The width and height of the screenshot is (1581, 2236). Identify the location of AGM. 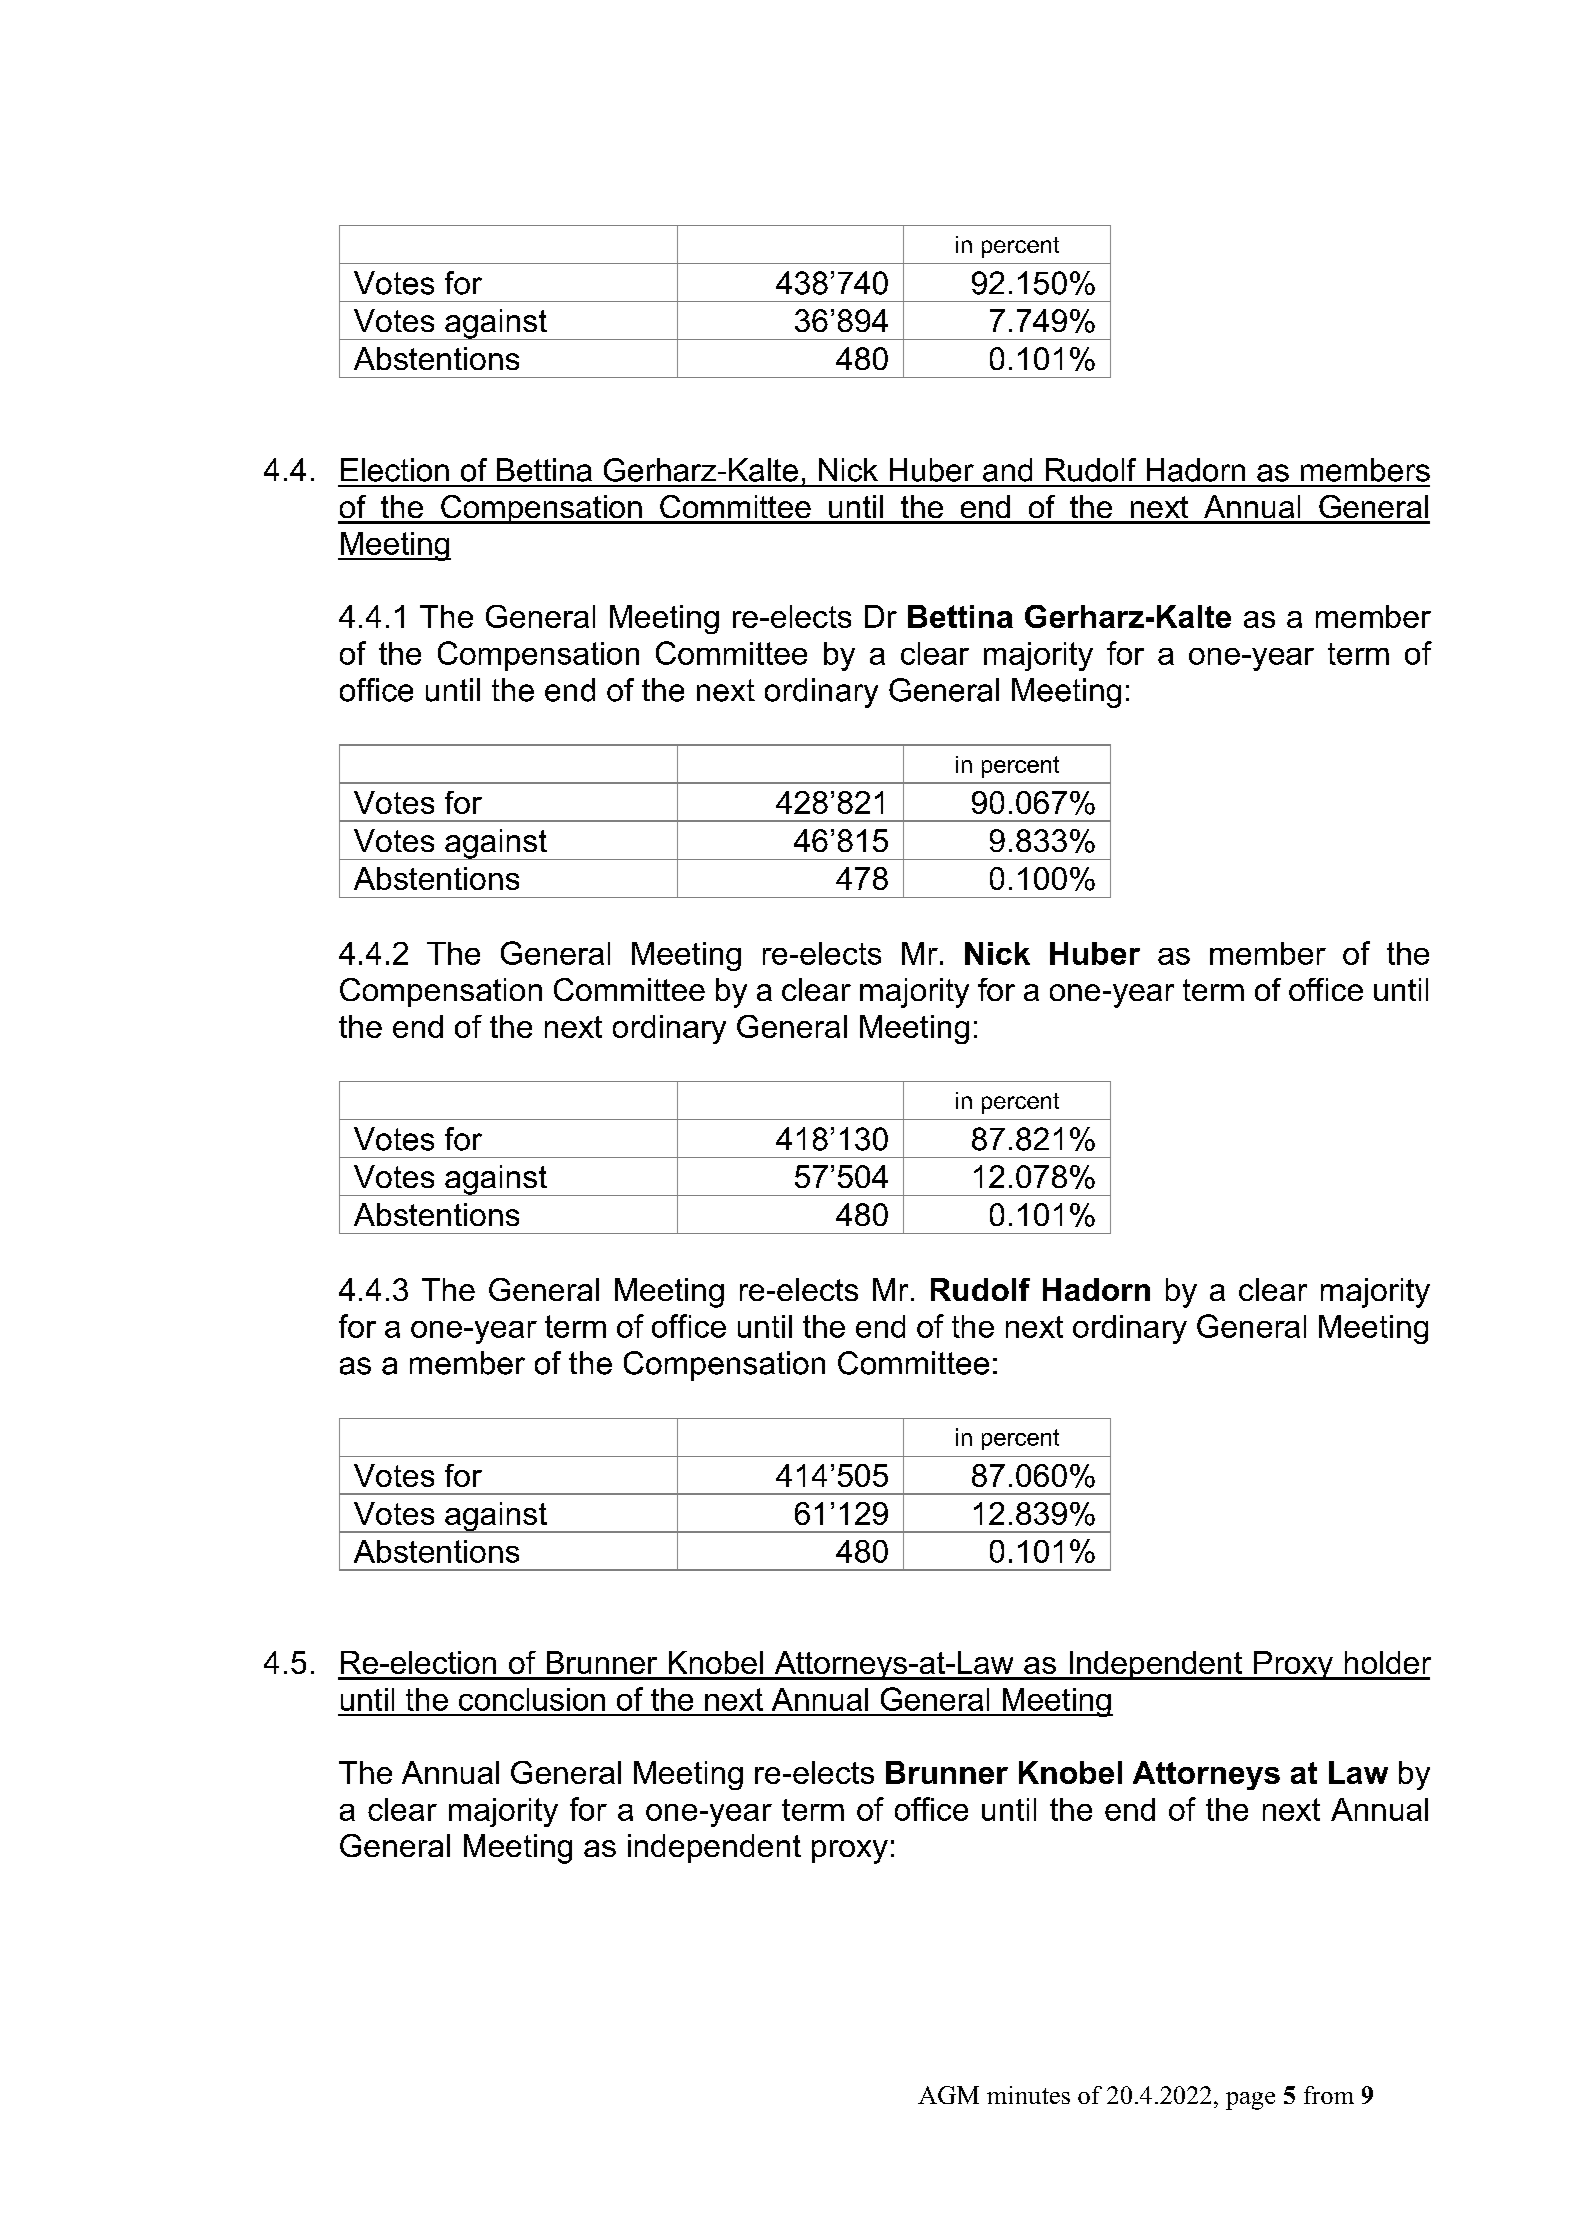
(948, 2095).
